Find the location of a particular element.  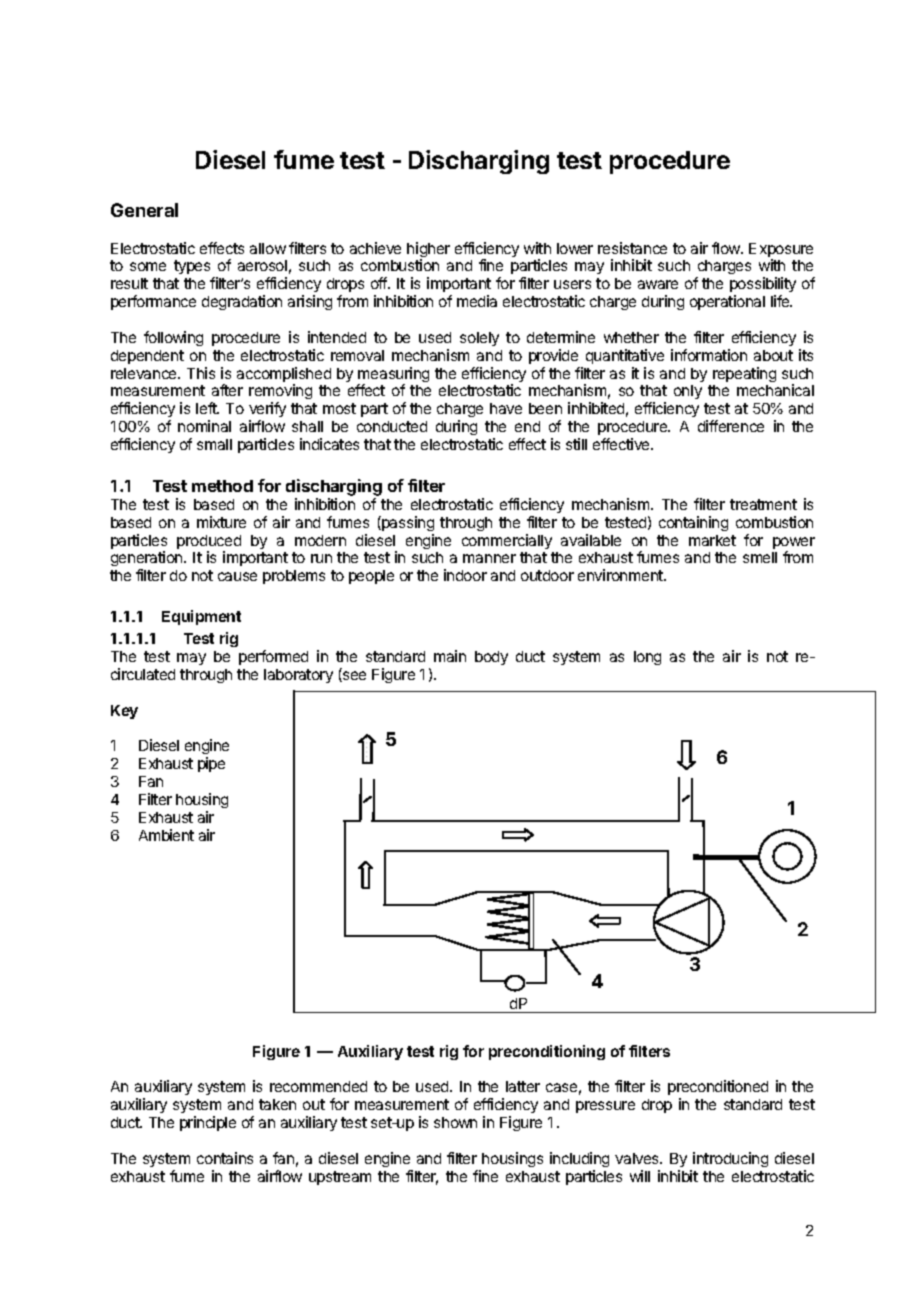

contains is located at coordinates (225, 1158).
